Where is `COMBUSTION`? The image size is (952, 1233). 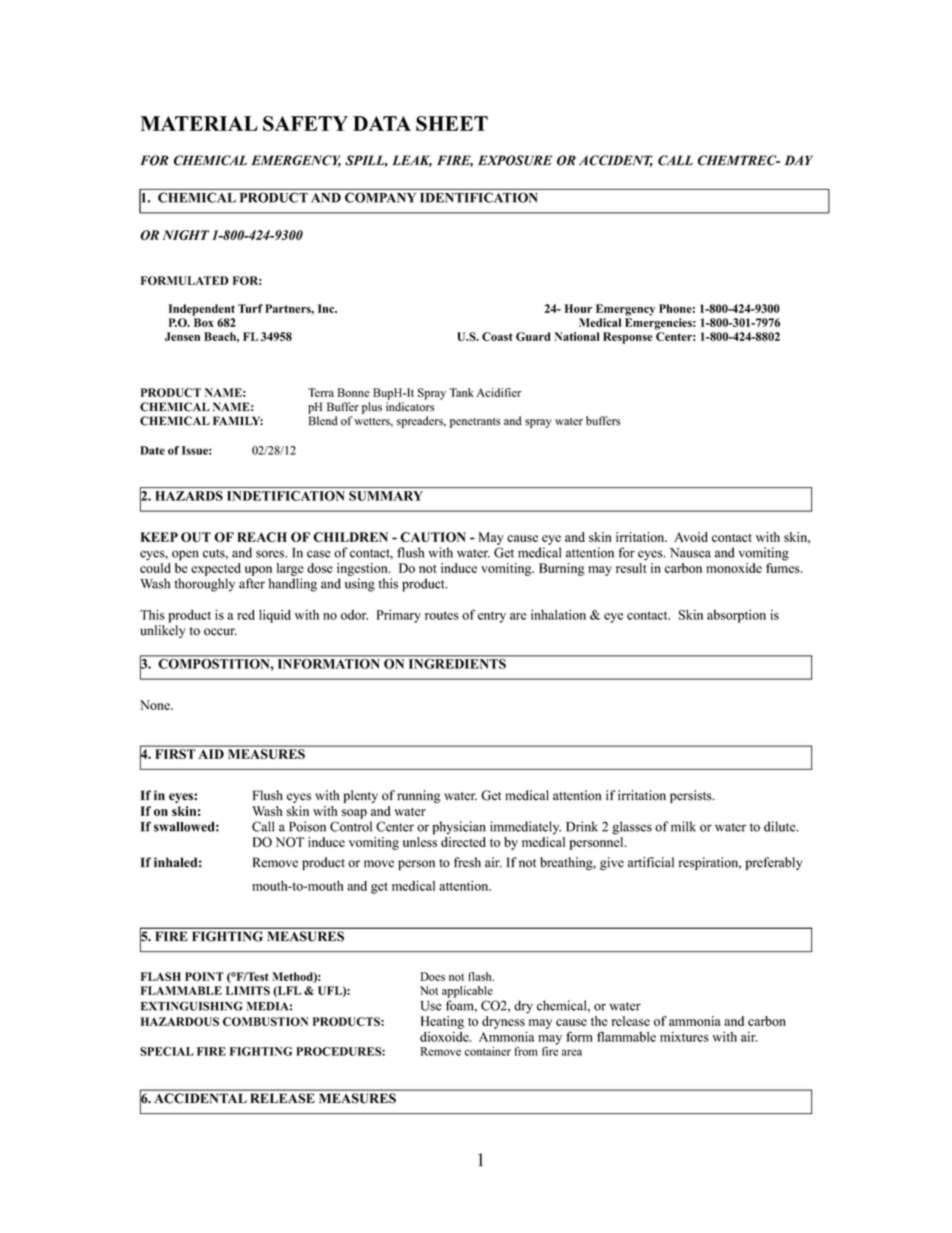 COMBUSTION is located at coordinates (266, 1021).
